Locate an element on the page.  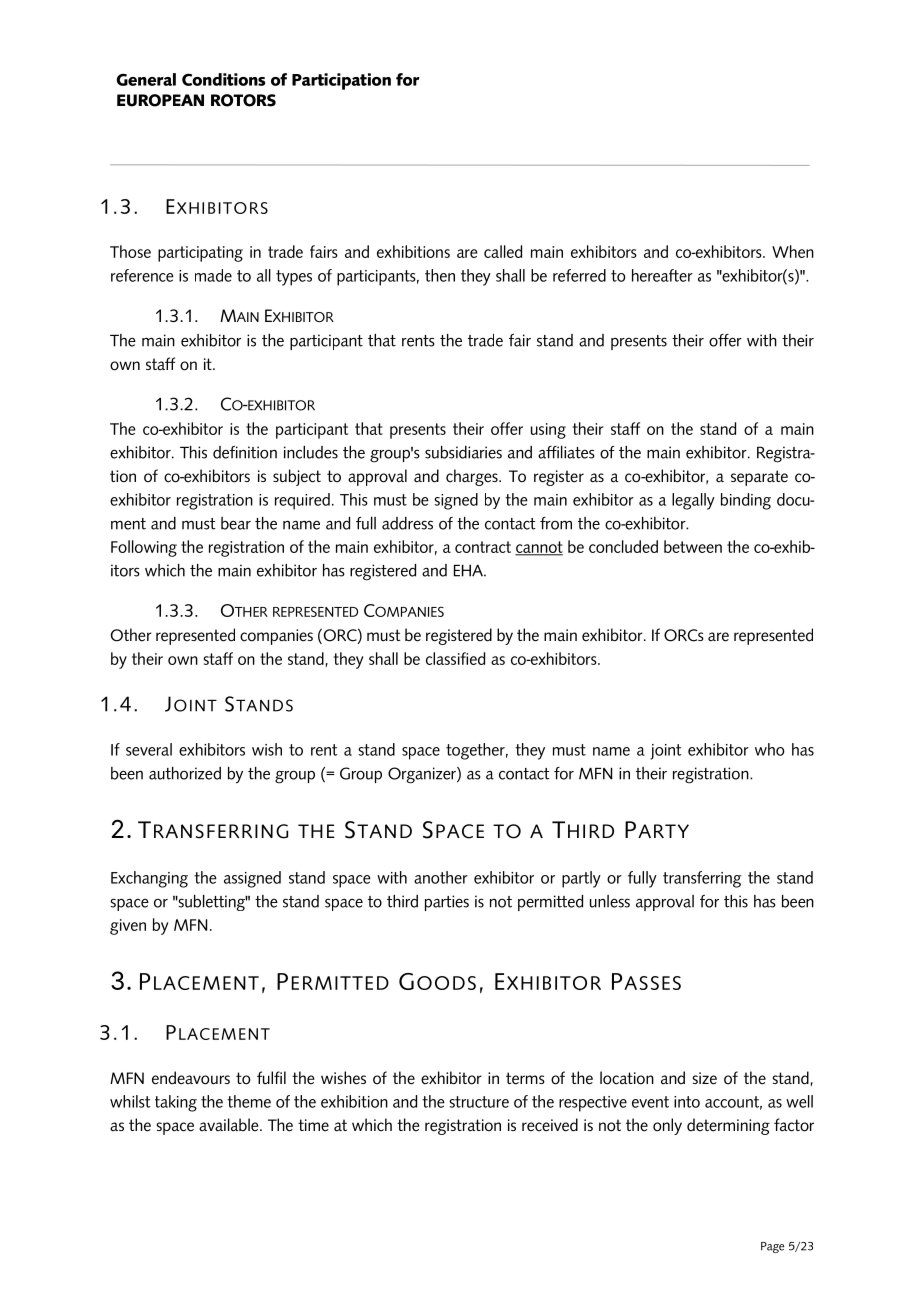
classified is located at coordinates (455, 658).
